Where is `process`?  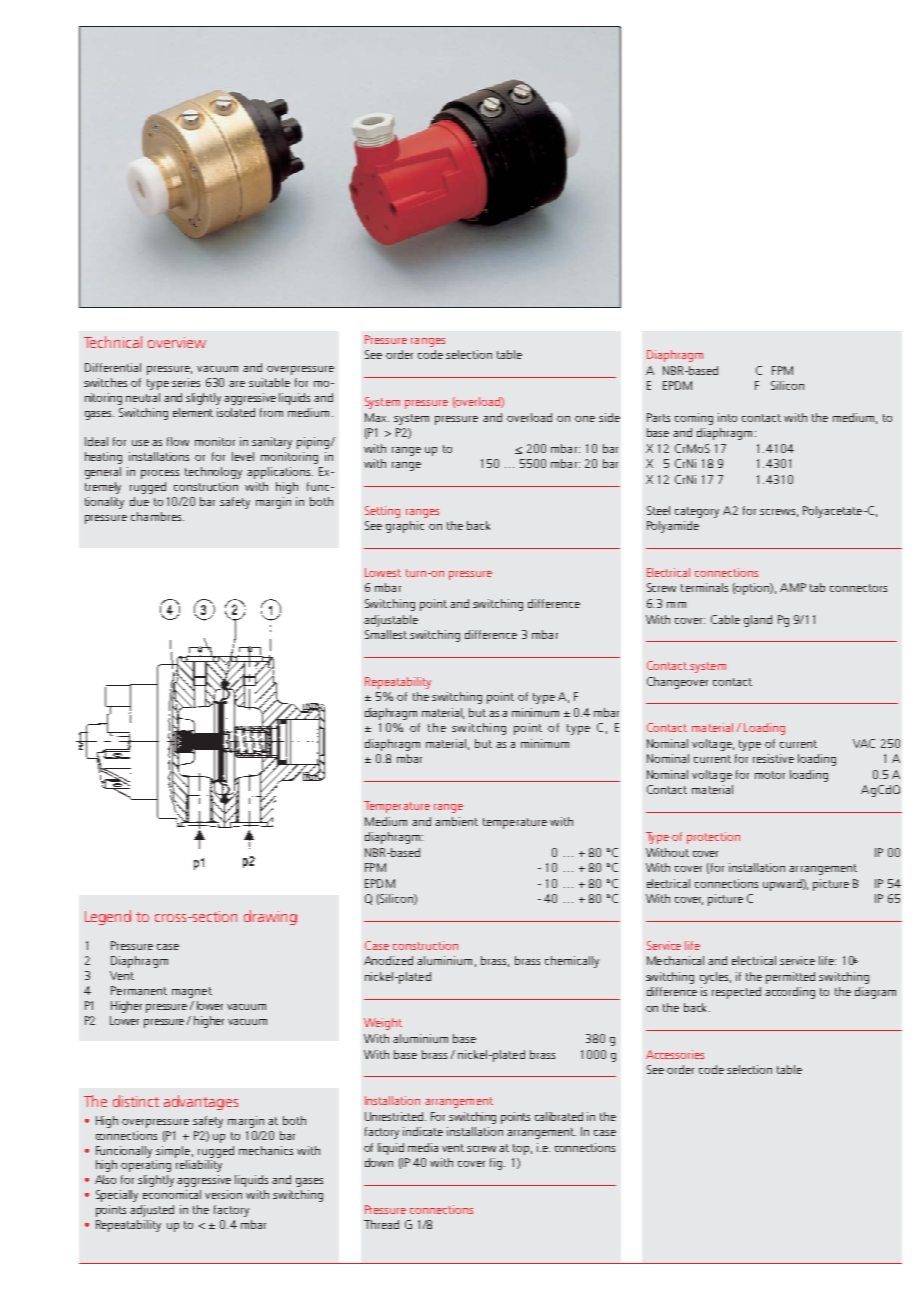 process is located at coordinates (160, 474).
